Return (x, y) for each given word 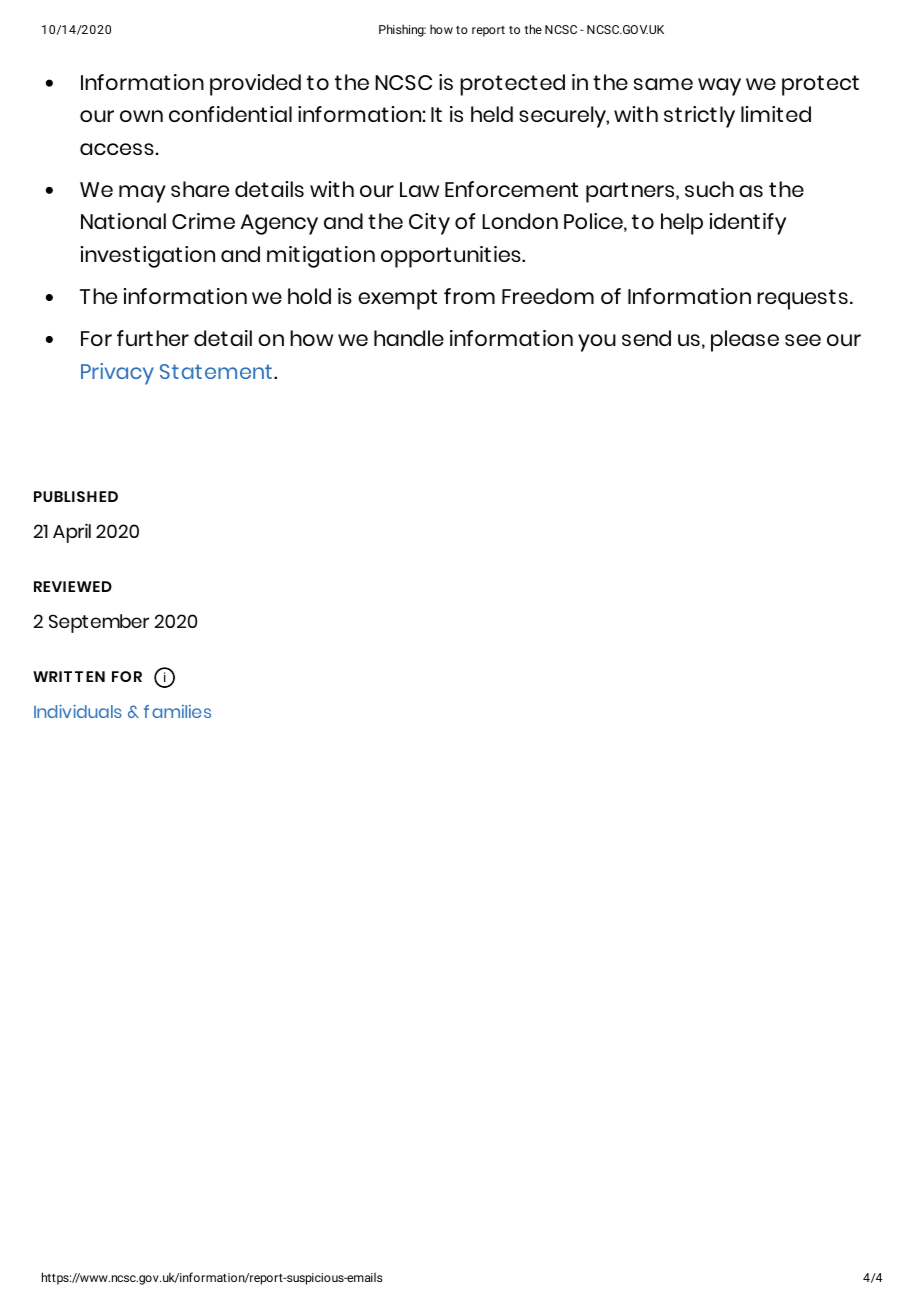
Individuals (78, 711)
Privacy (117, 374)
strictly (699, 117)
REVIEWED (73, 586)
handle (409, 338)
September (99, 623)
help (682, 224)
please (745, 341)
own (141, 116)
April (72, 533)
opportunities (452, 257)
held (492, 114)
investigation (148, 257)
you (597, 343)
